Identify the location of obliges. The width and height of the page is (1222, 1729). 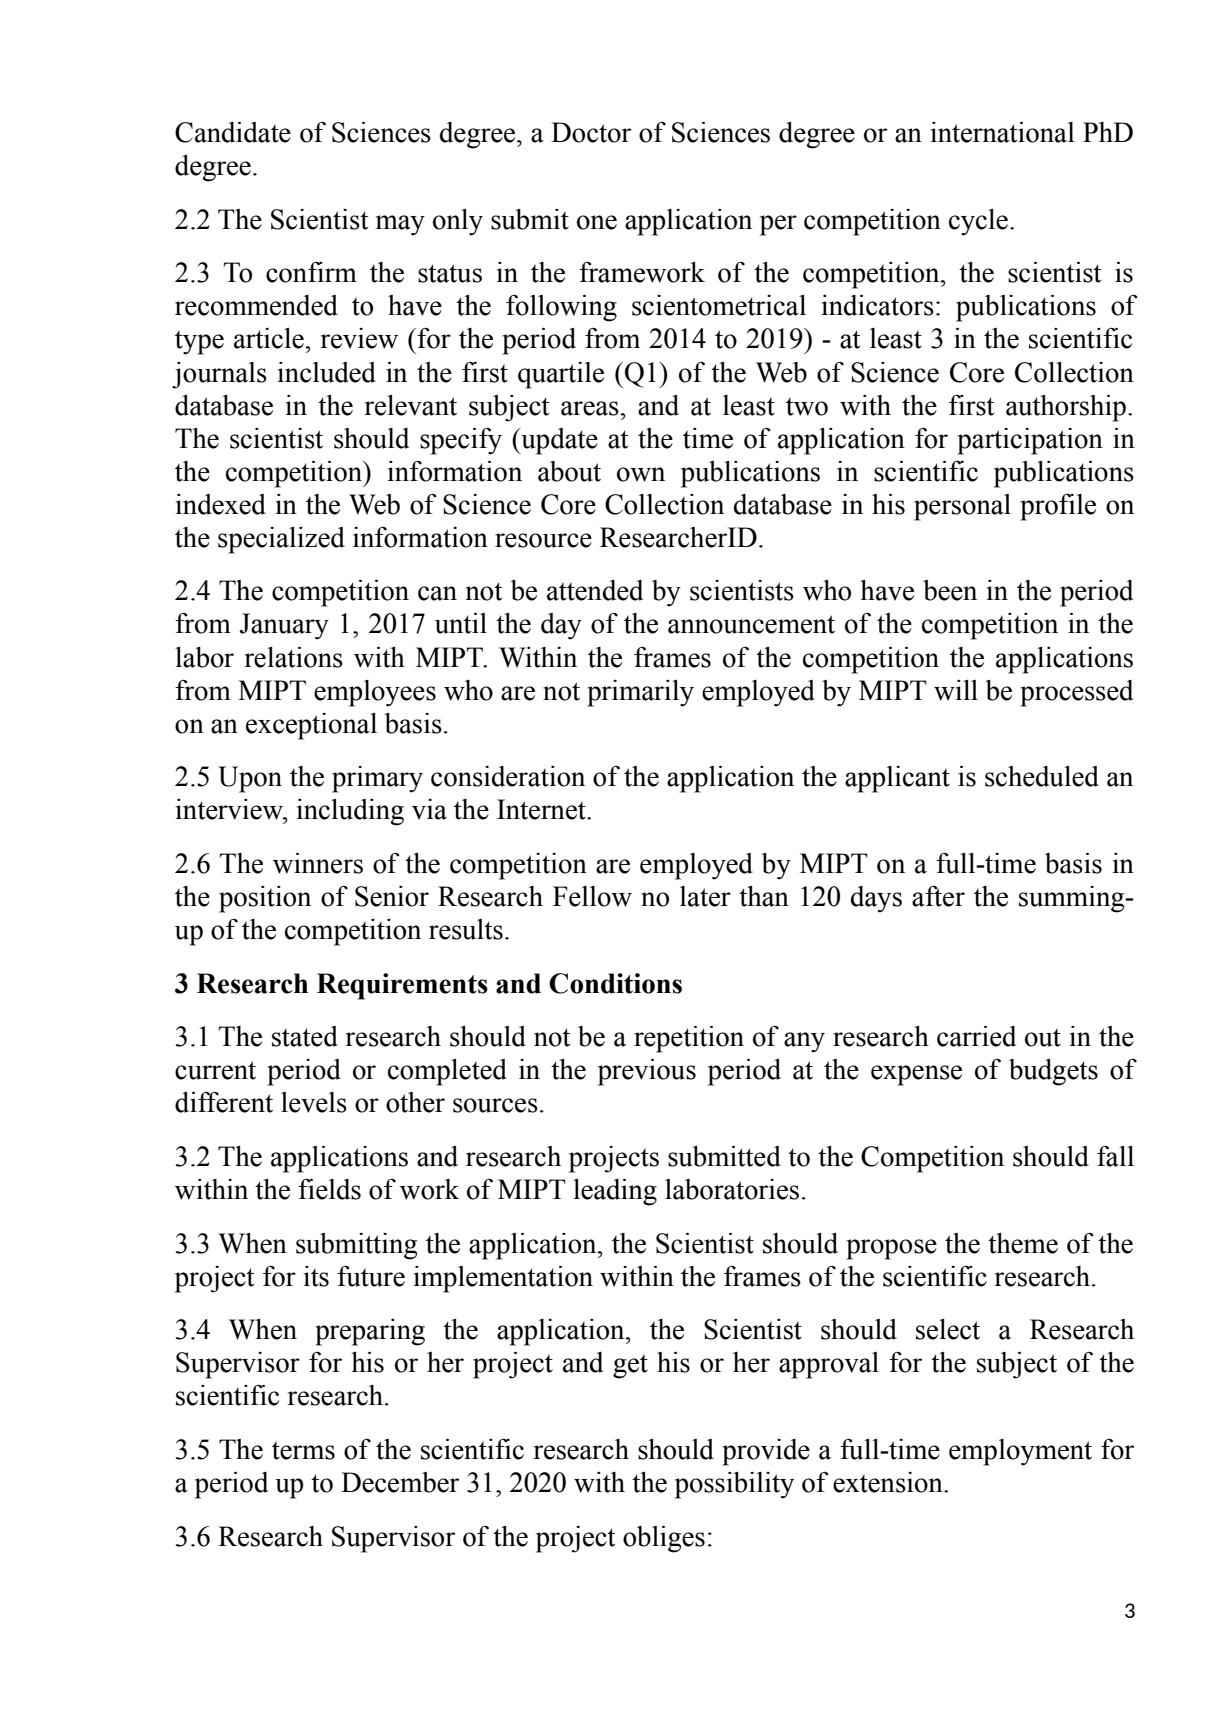
(664, 1539).
